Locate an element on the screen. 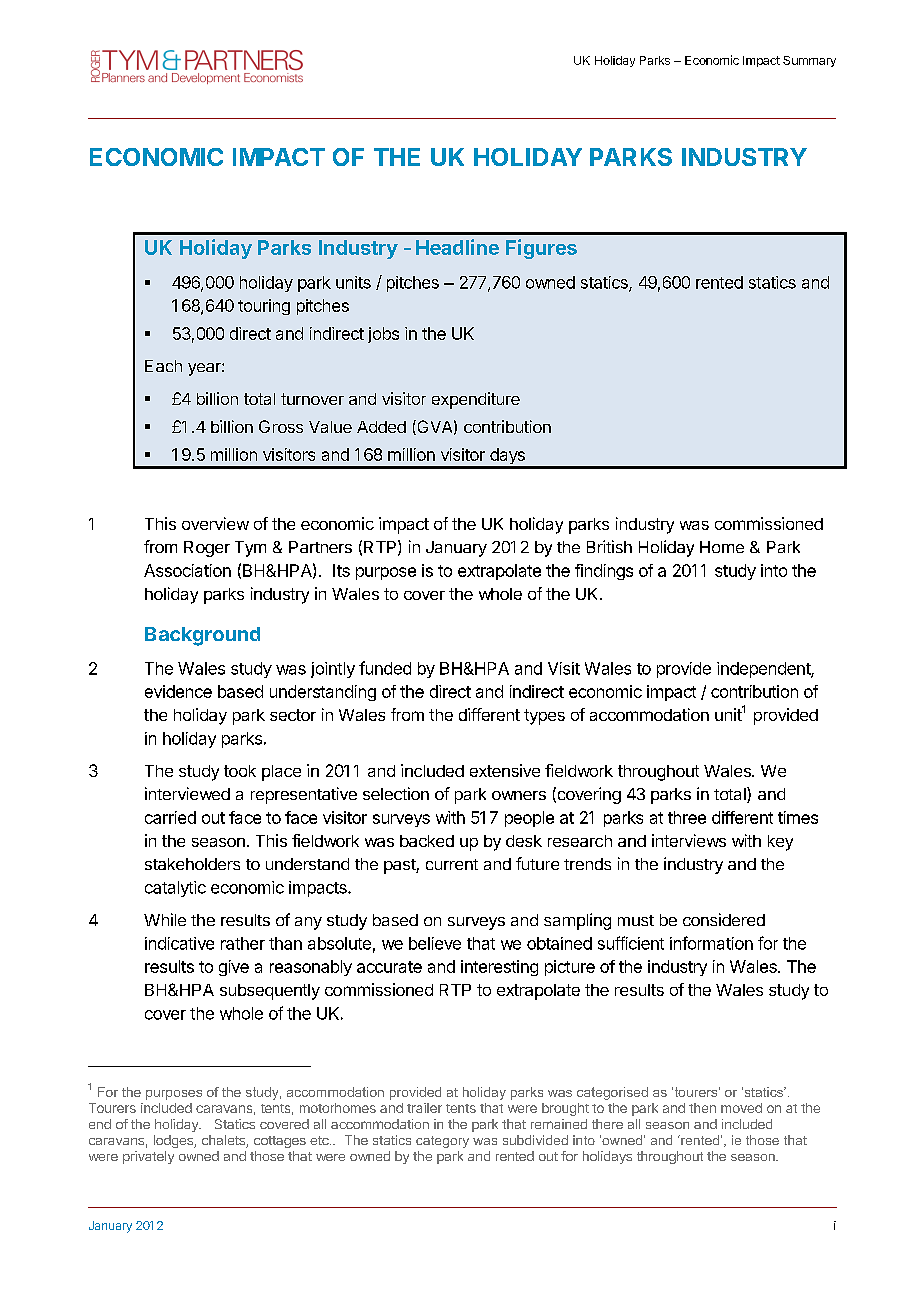  three is located at coordinates (687, 817).
